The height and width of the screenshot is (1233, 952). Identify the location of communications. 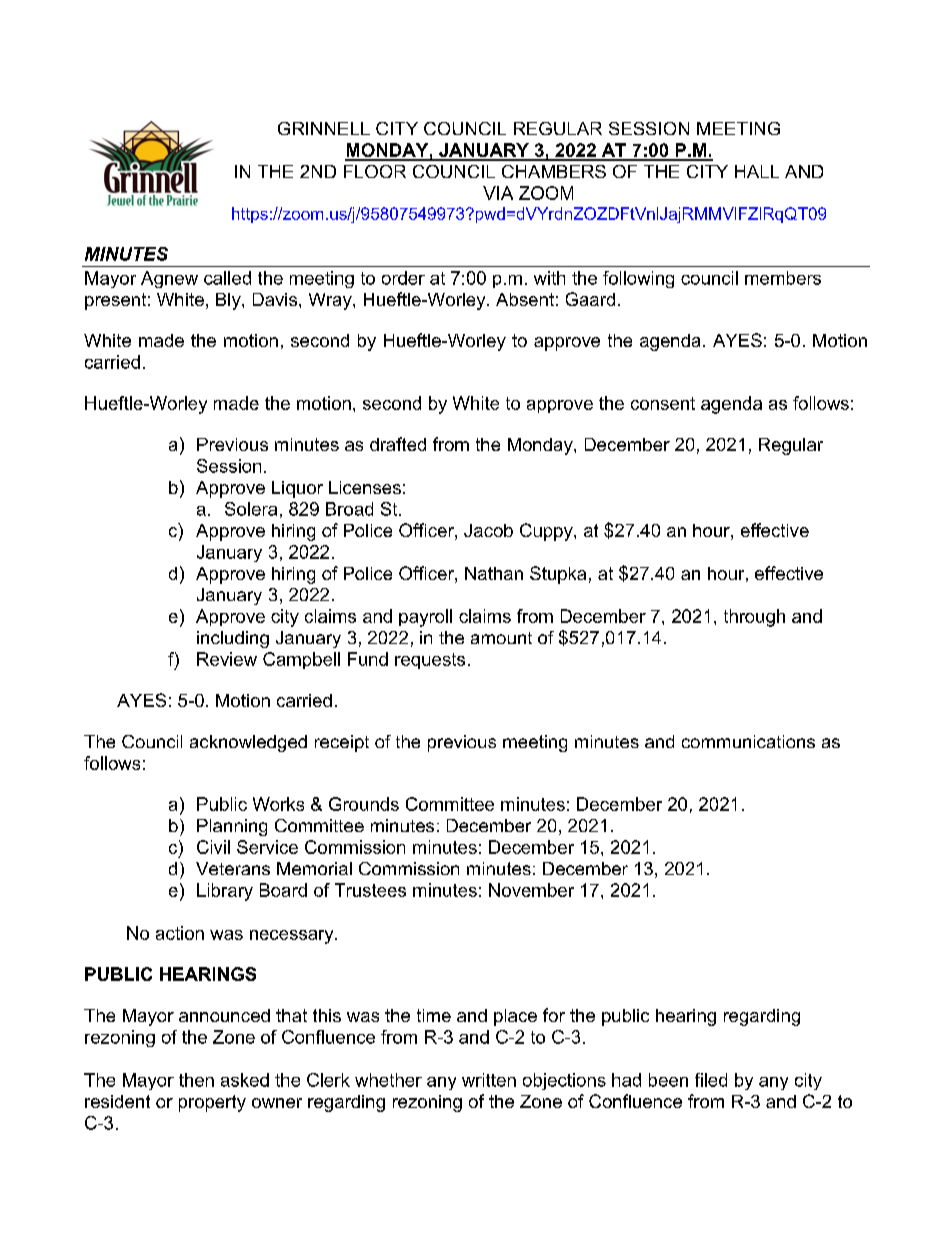
(748, 741).
